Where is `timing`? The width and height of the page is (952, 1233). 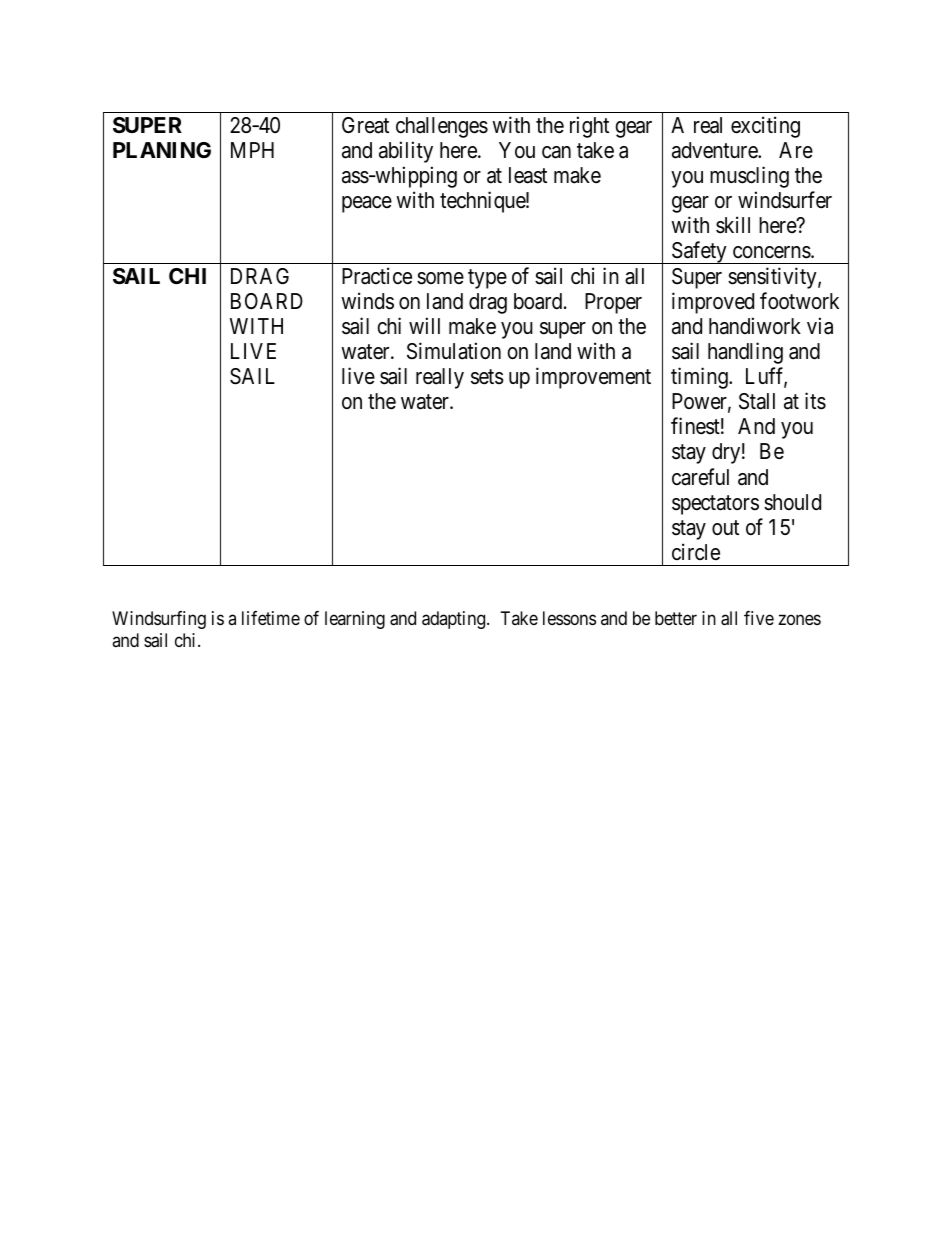
timing is located at coordinates (700, 378).
